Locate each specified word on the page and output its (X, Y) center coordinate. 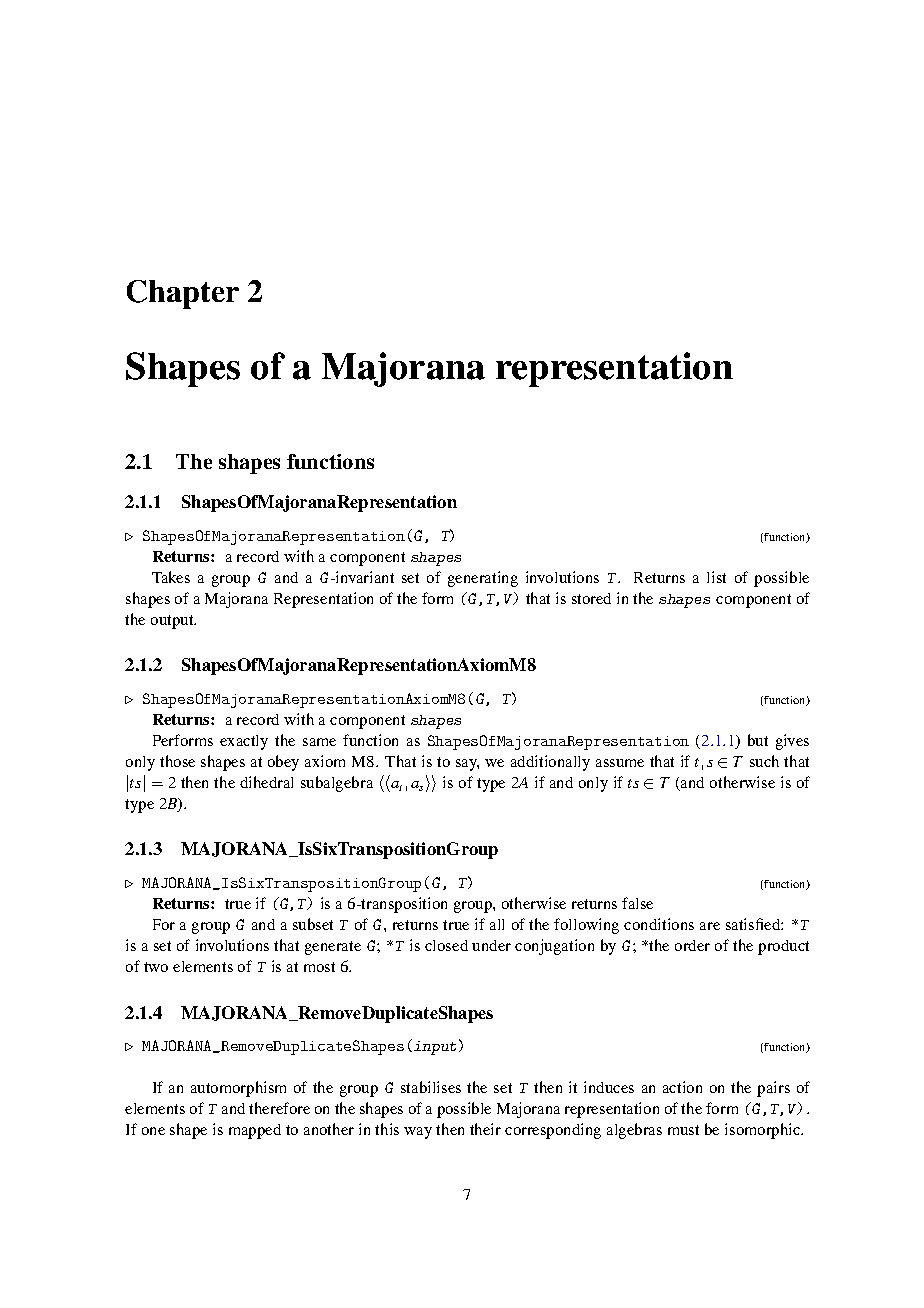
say (467, 765)
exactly (244, 742)
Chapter (183, 294)
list (716, 577)
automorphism (238, 1089)
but (758, 740)
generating (483, 579)
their (485, 1129)
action (682, 1087)
